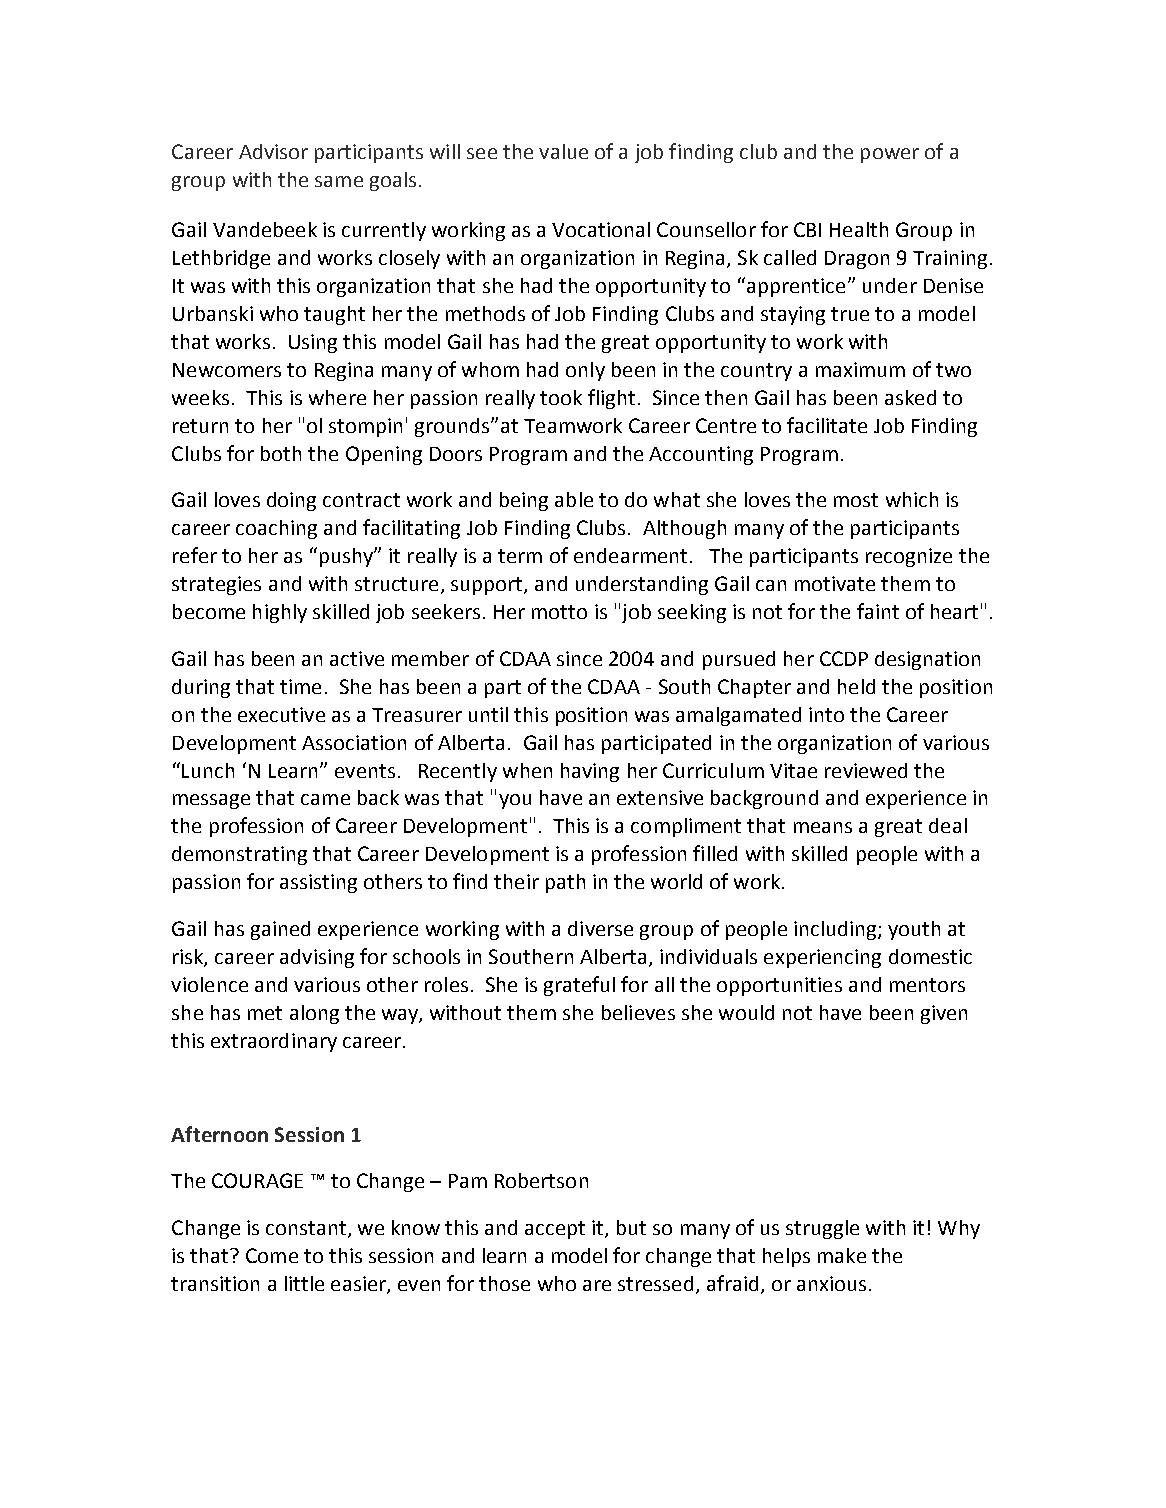  I want to click on Advisor, so click(273, 151).
